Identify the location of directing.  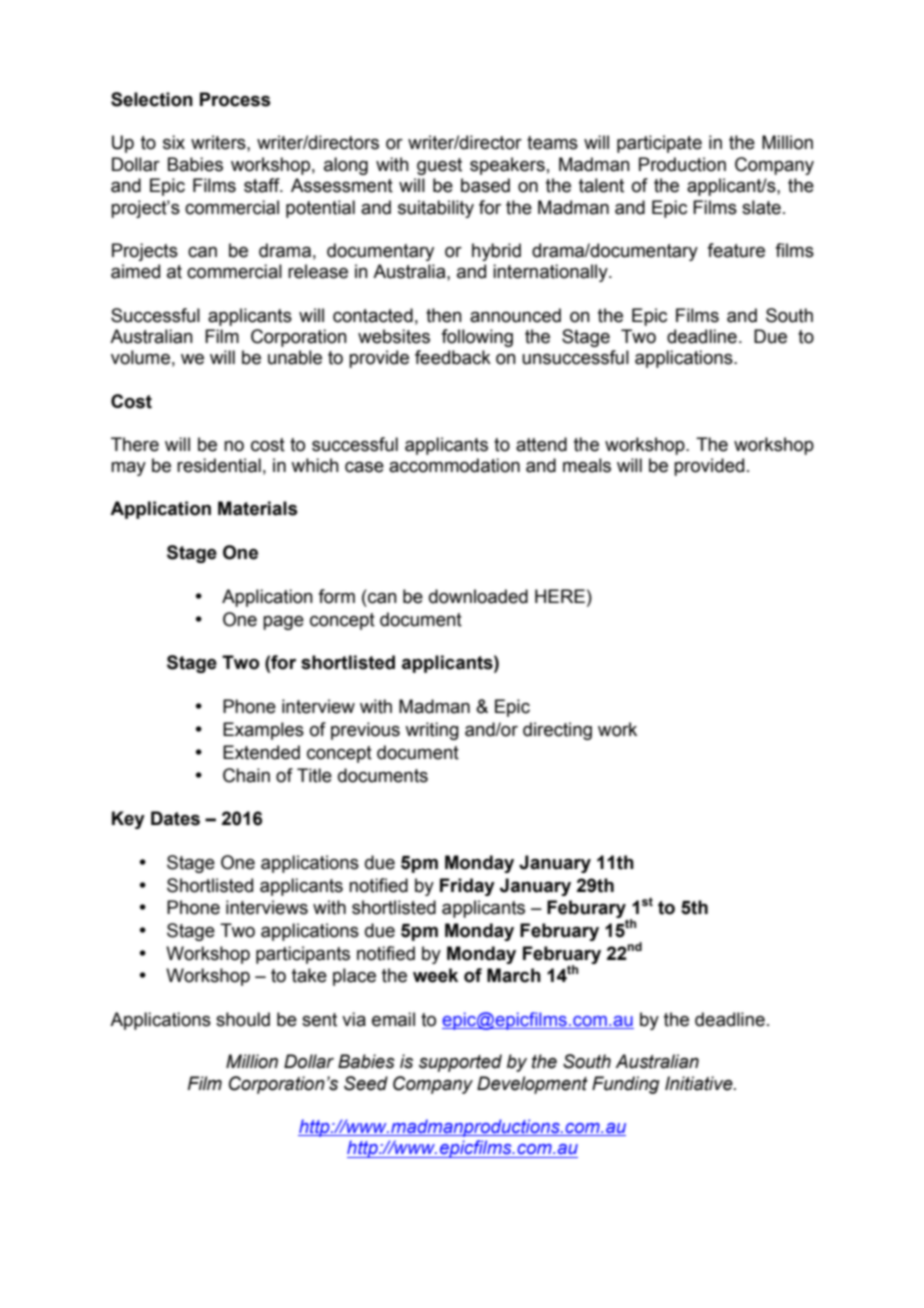
(557, 731).
